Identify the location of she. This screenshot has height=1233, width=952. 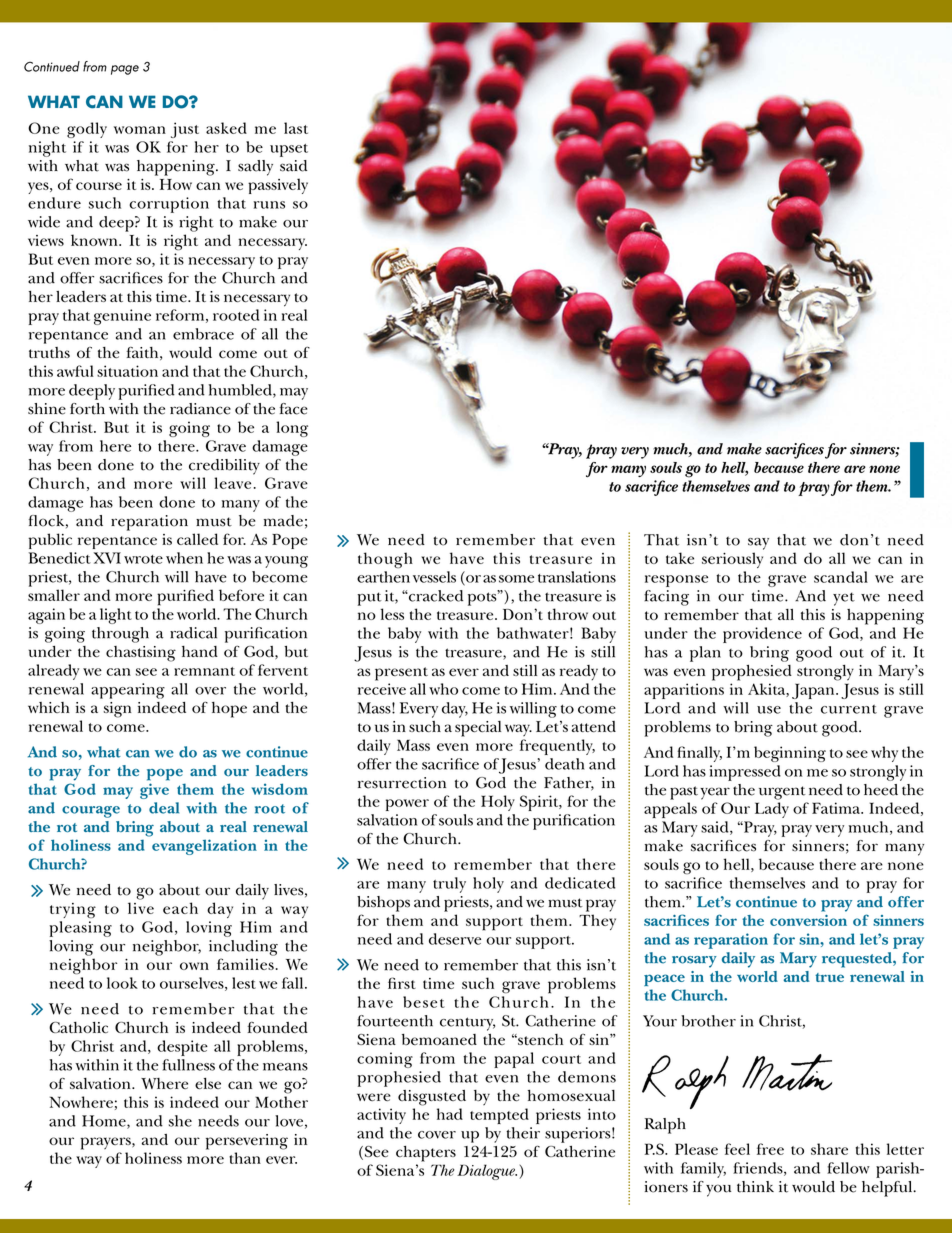
(180, 1121).
